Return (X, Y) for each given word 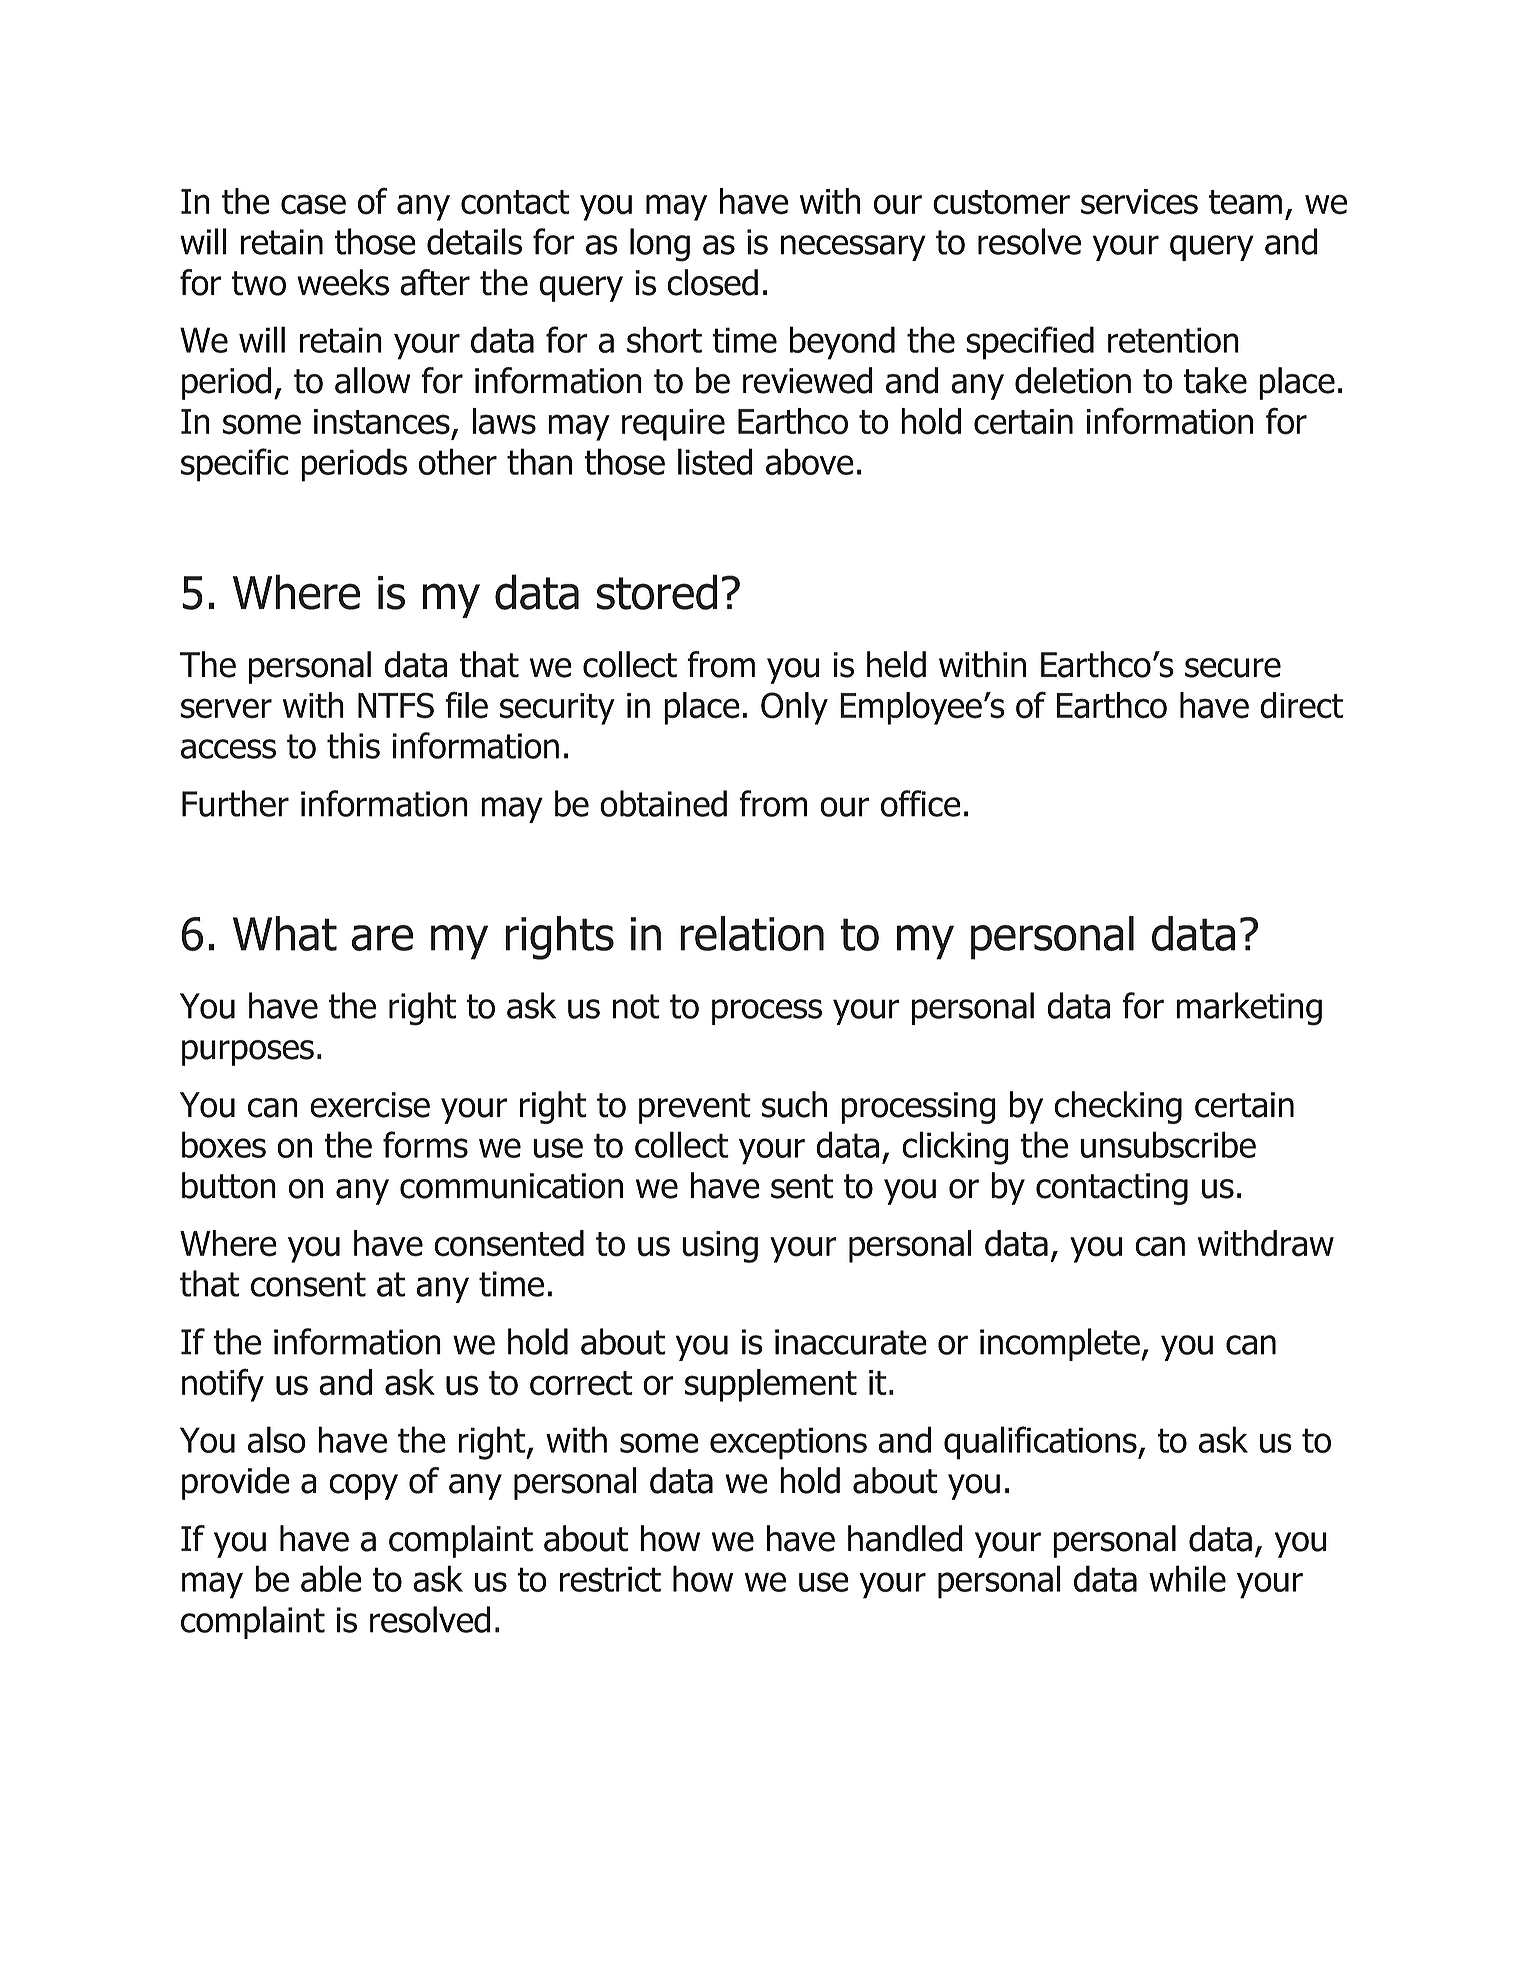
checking (1118, 1107)
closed (712, 282)
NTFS (396, 705)
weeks (343, 282)
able (331, 1578)
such (794, 1104)
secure (1233, 668)
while (1187, 1578)
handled (905, 1538)
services (1139, 202)
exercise (370, 1105)
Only (794, 708)
